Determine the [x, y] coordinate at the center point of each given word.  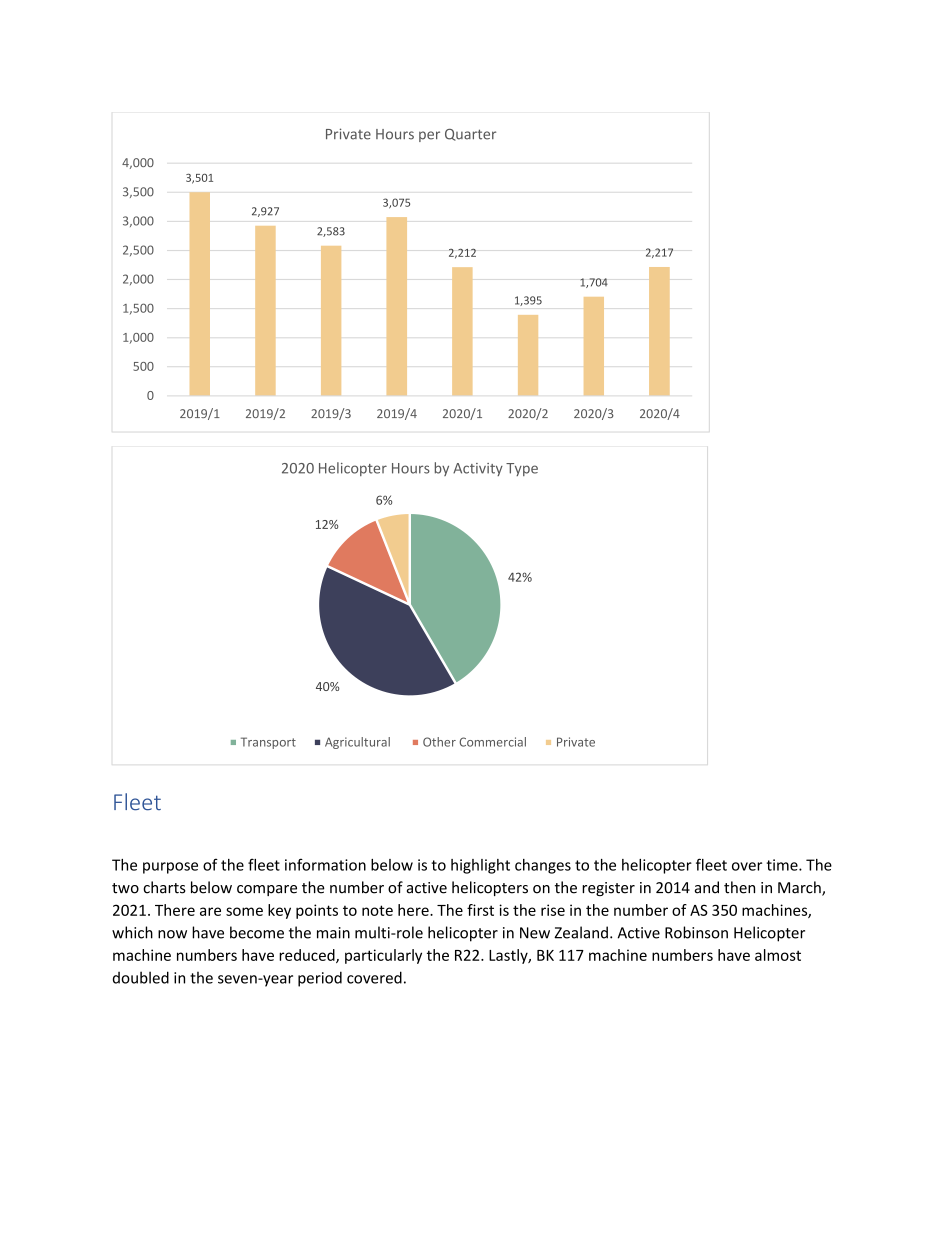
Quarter [470, 135]
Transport [268, 743]
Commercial [492, 742]
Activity [478, 469]
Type [522, 469]
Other [439, 742]
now [172, 934]
